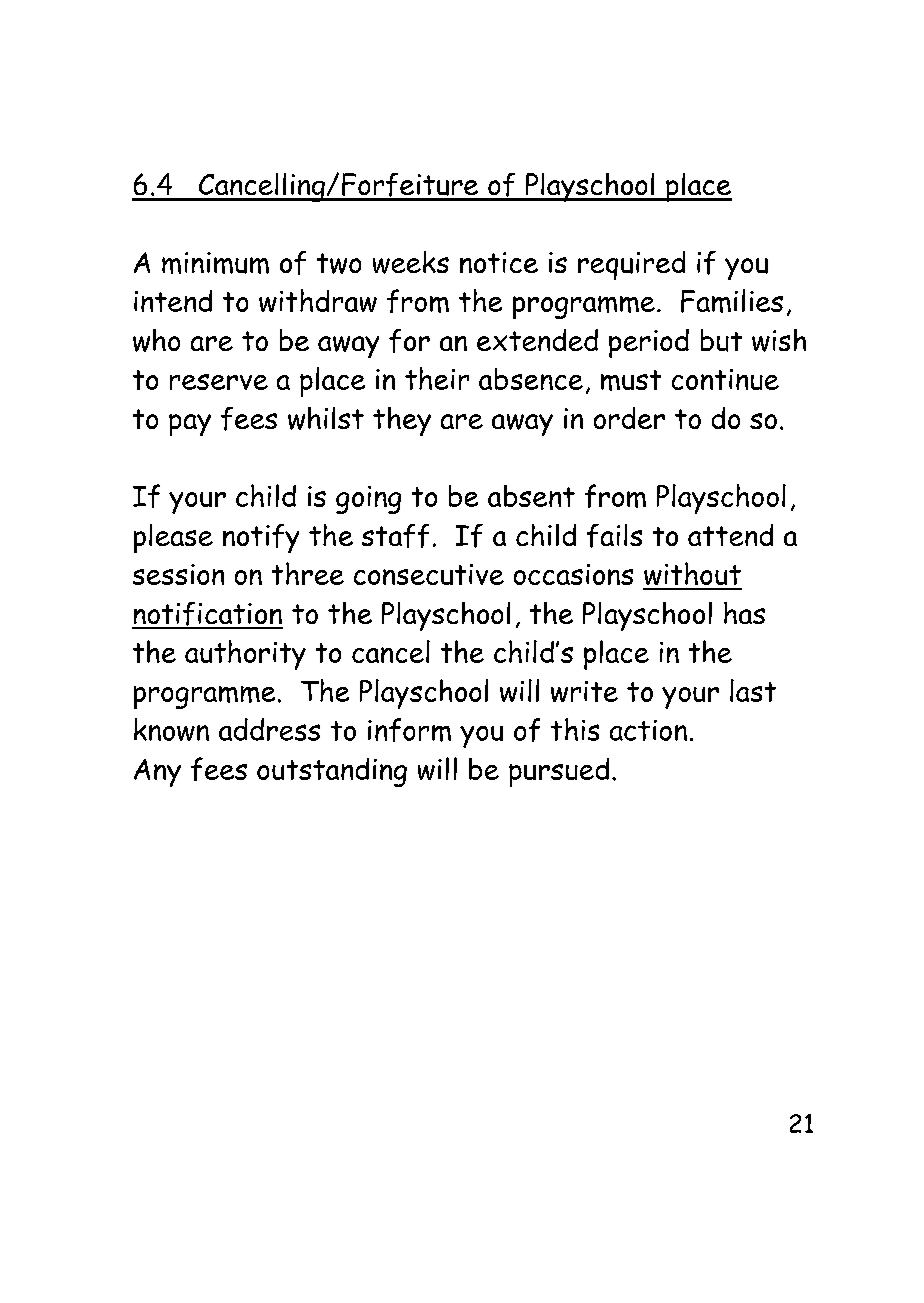 The width and height of the page is (924, 1303). What do you see at coordinates (744, 613) in the page?
I see `has` at bounding box center [744, 613].
